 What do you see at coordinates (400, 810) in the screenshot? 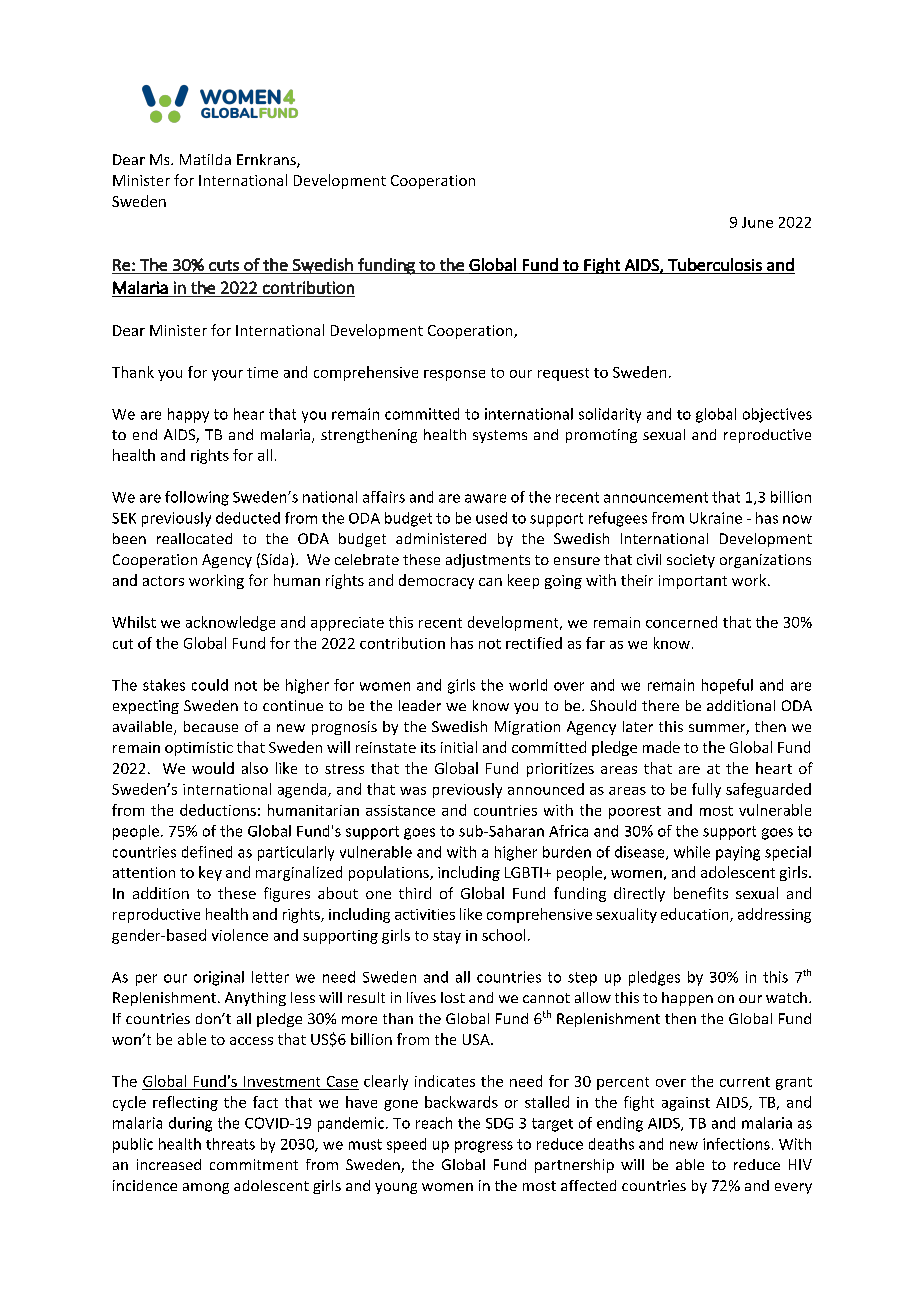
I see `assistance` at bounding box center [400, 810].
